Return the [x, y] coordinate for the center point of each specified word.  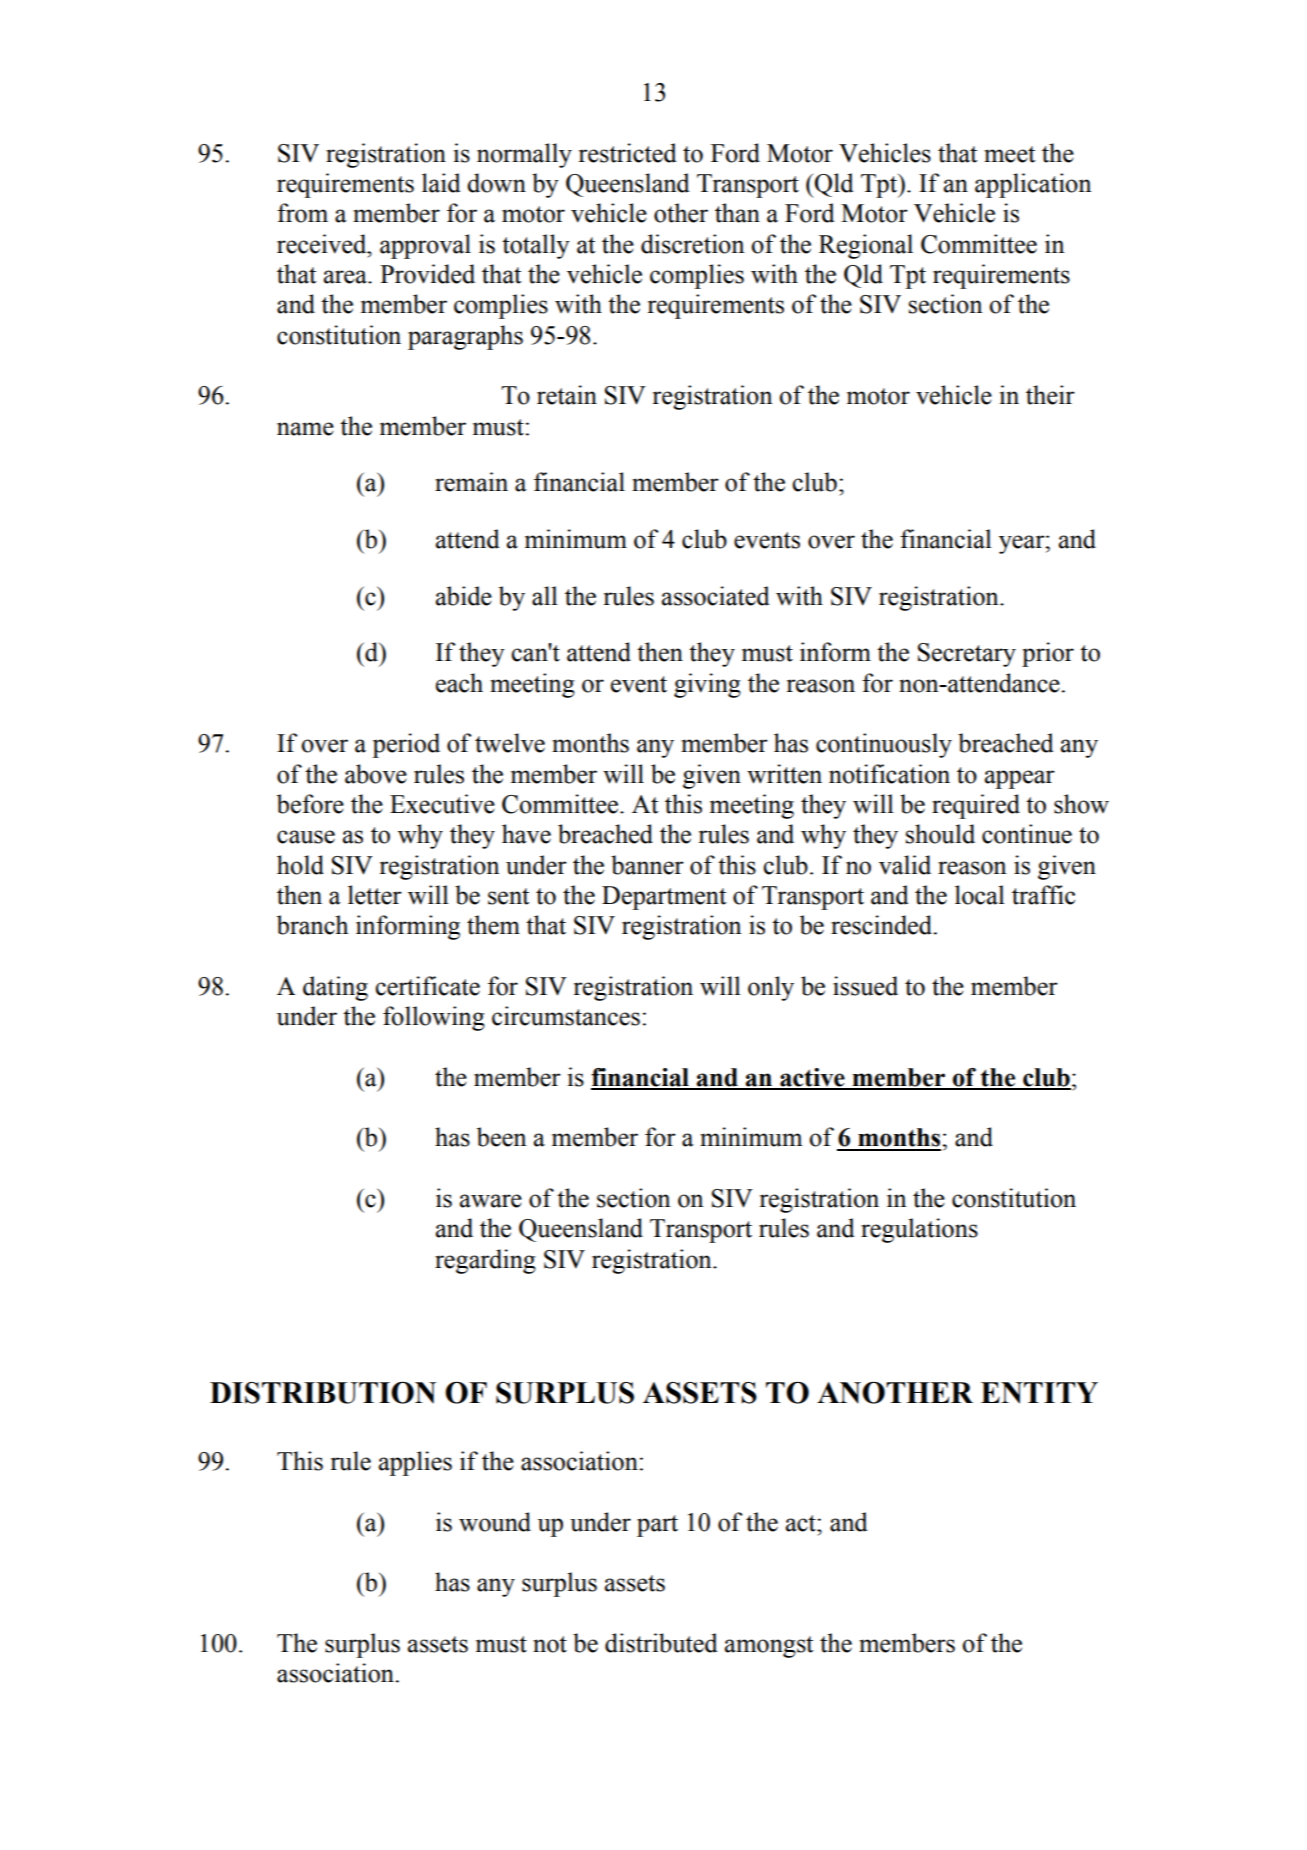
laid [441, 183]
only [771, 988]
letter [375, 895]
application [1033, 185]
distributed [661, 1643]
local [980, 895]
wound [495, 1522]
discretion [693, 244]
